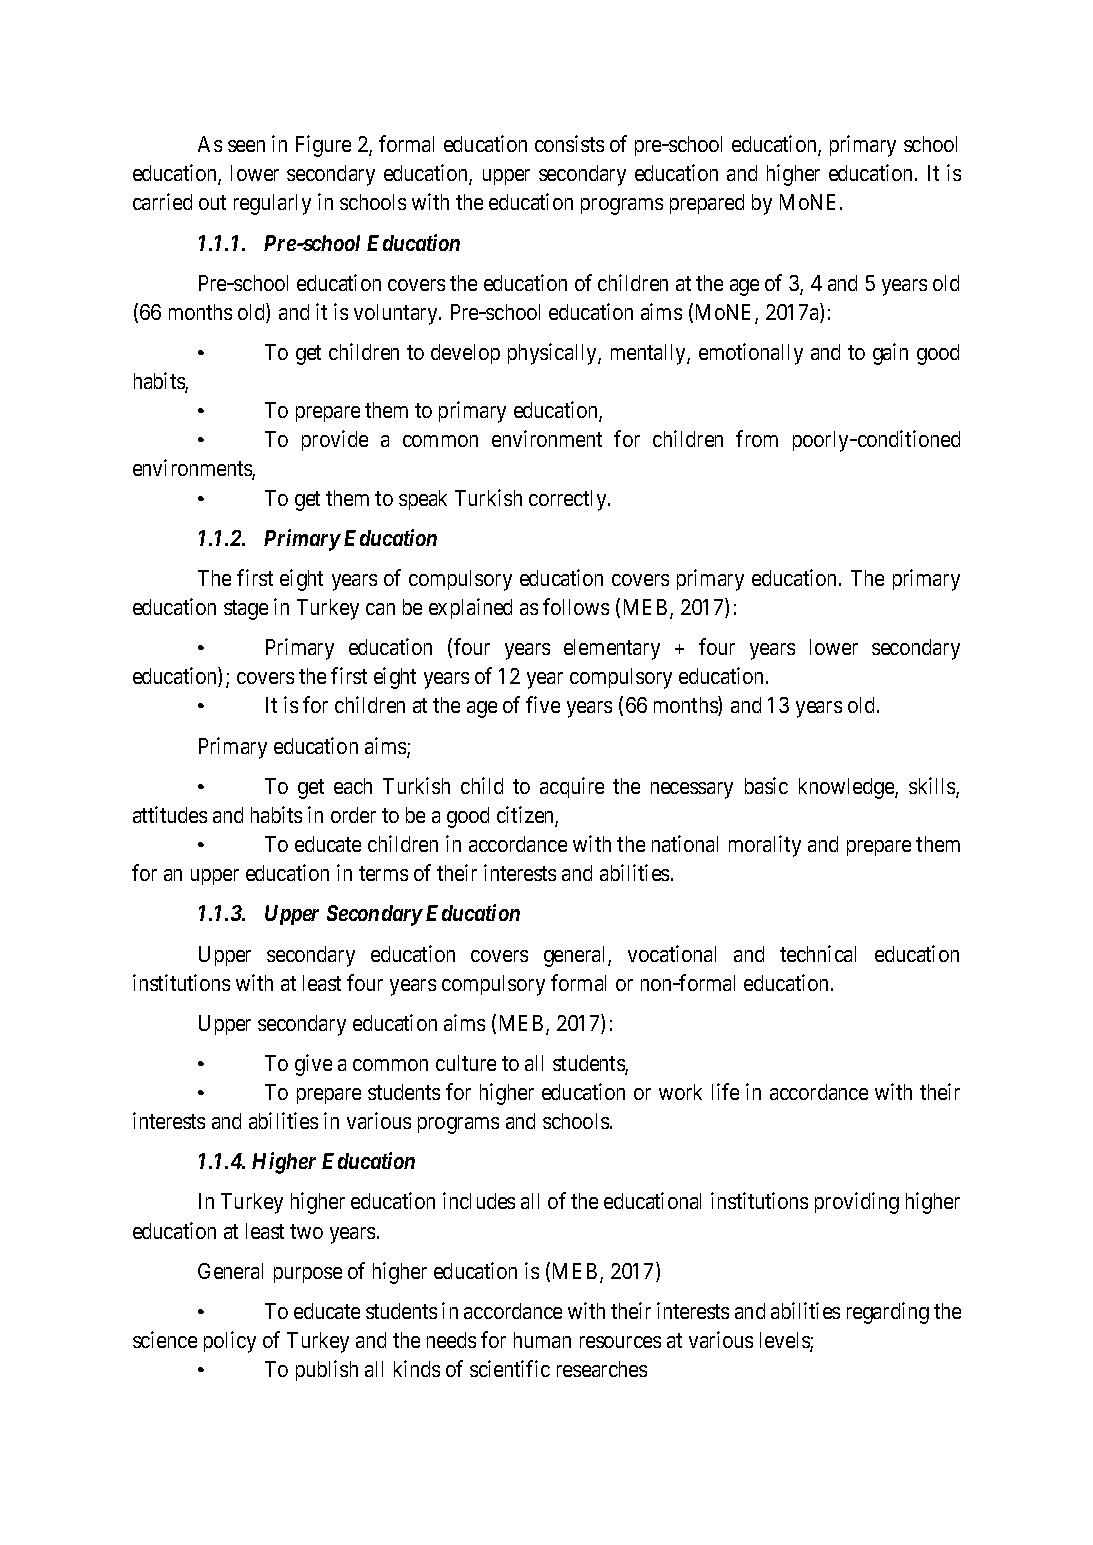 The height and width of the page is (1545, 1093). I want to click on regularly, so click(272, 204).
